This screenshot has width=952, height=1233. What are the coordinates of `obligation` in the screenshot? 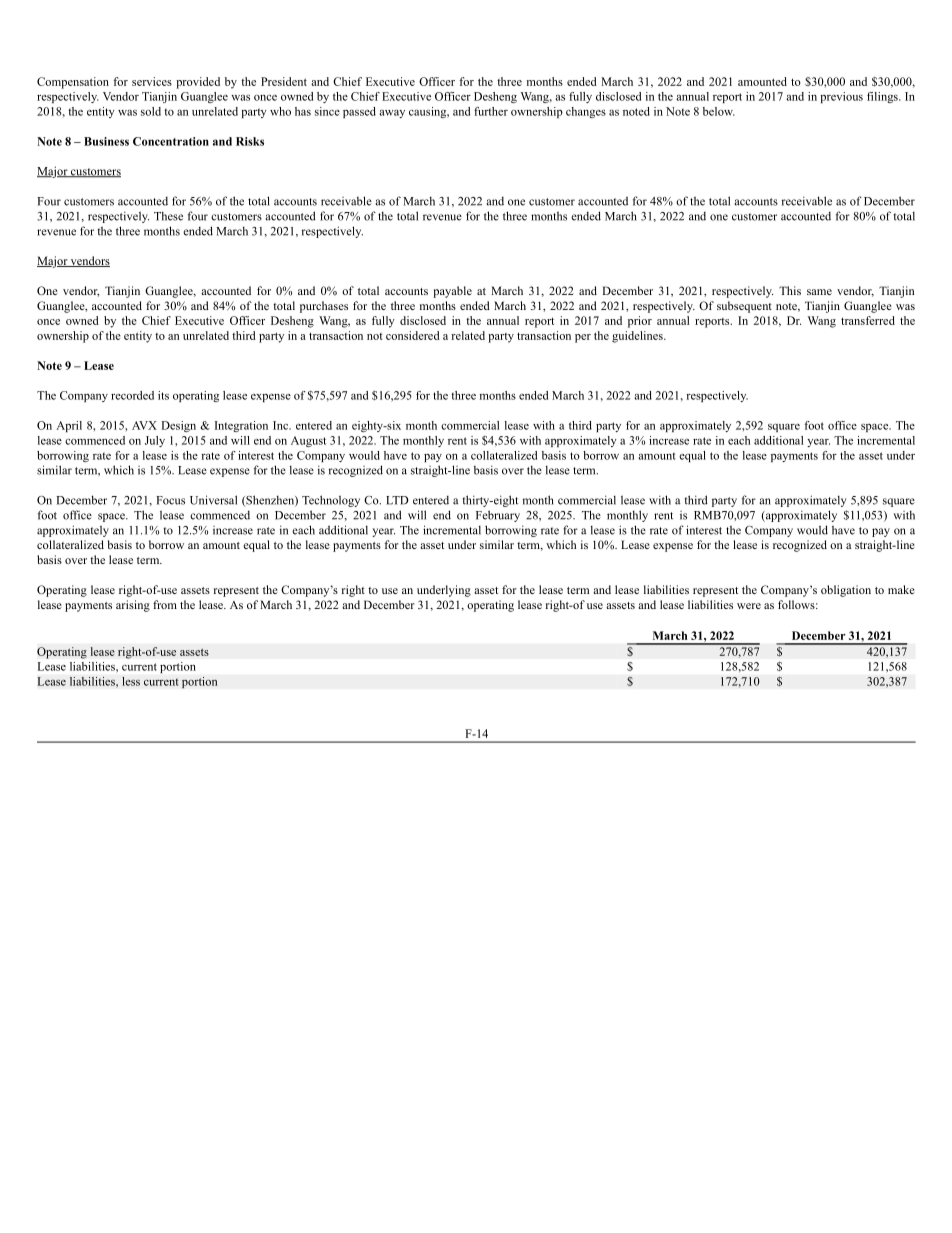 It's located at (846, 591).
